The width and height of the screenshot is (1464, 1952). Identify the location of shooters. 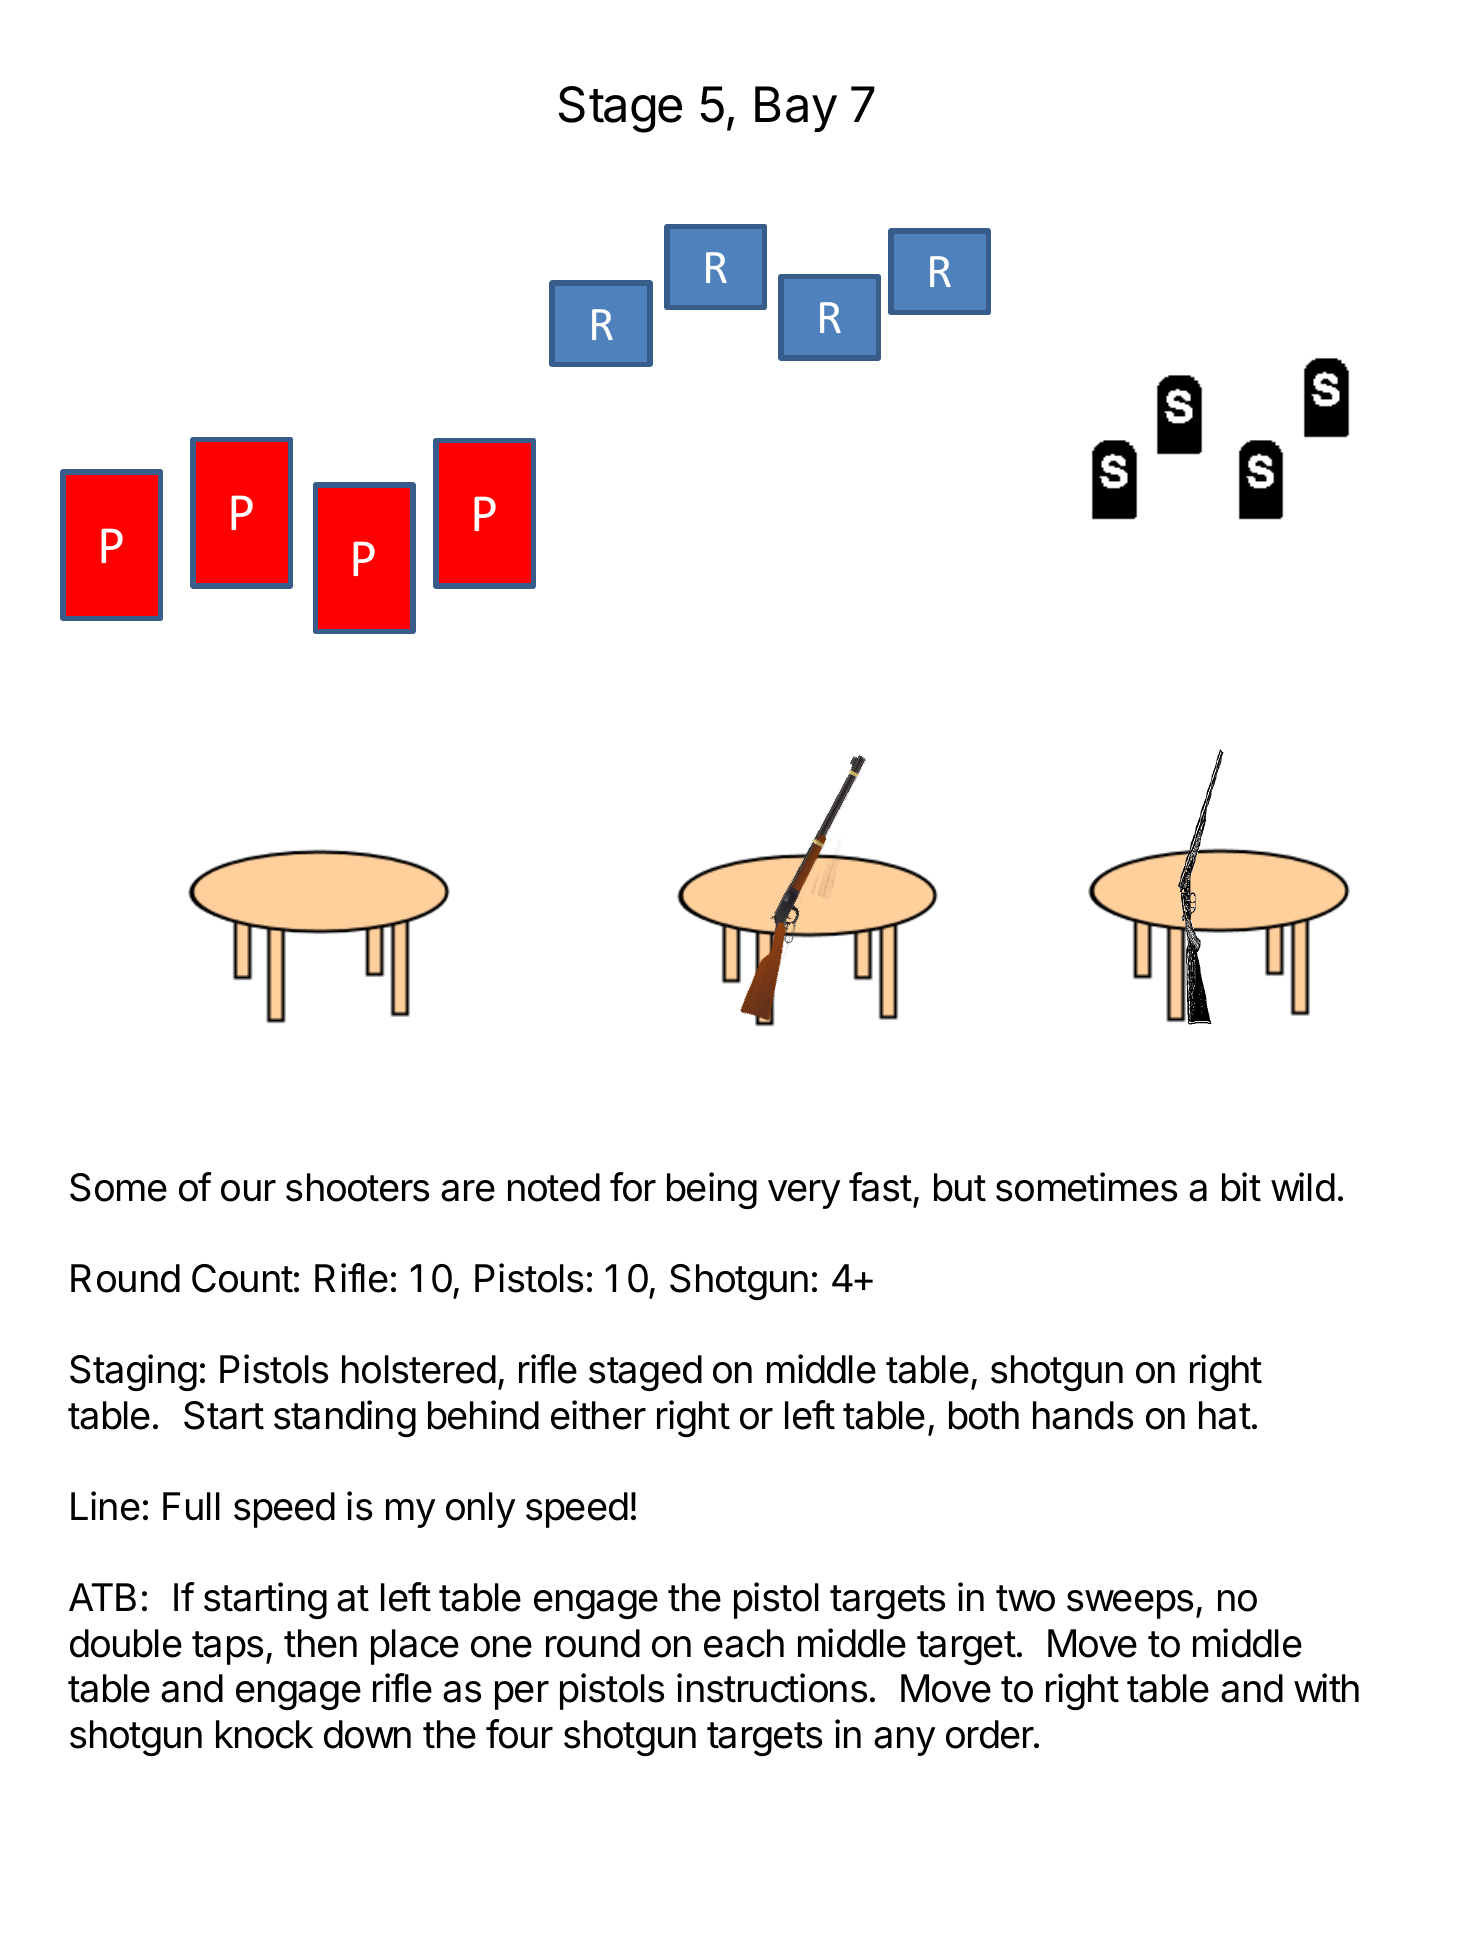
(357, 1187).
